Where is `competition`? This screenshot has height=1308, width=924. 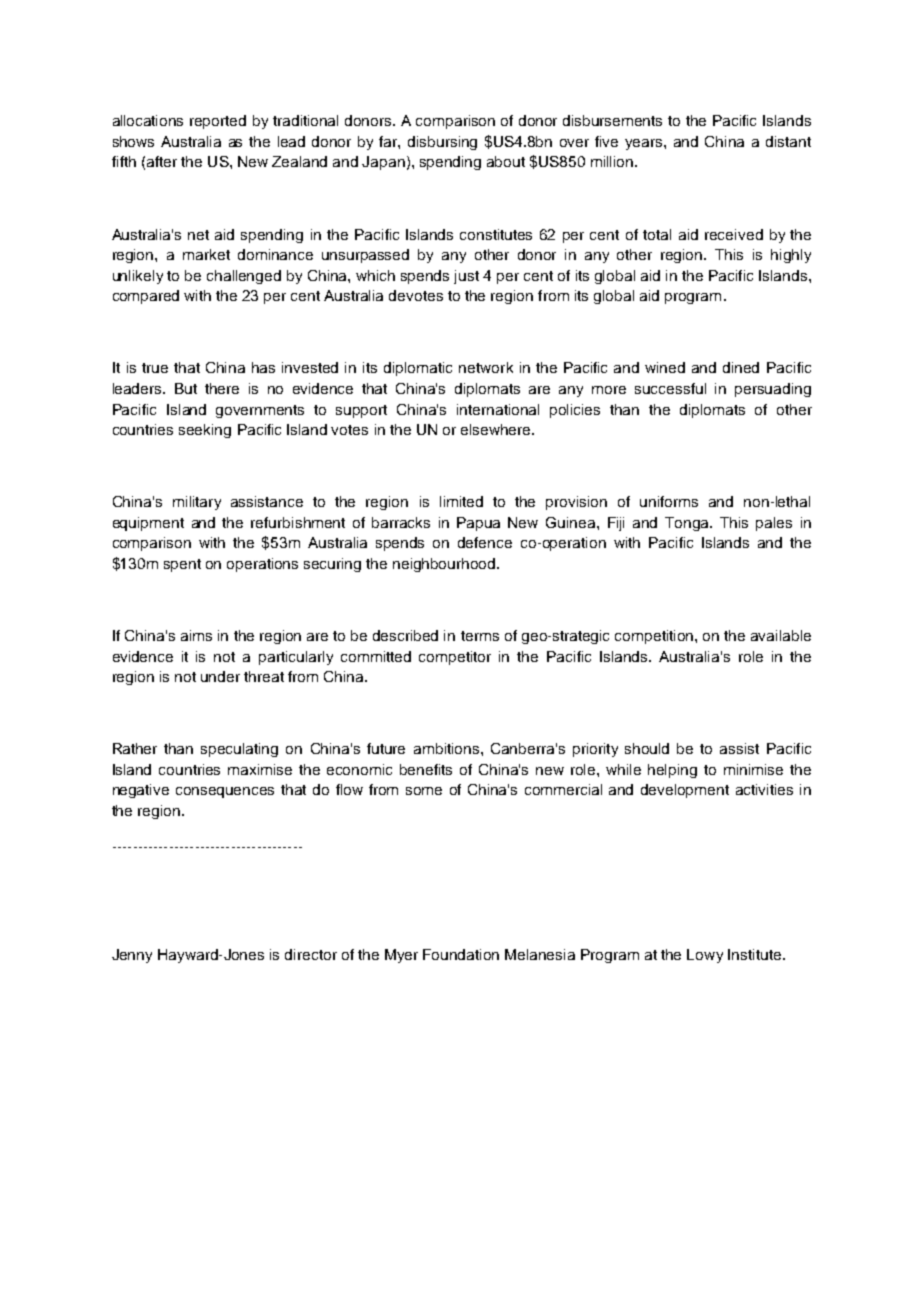
competition is located at coordinates (655, 637).
